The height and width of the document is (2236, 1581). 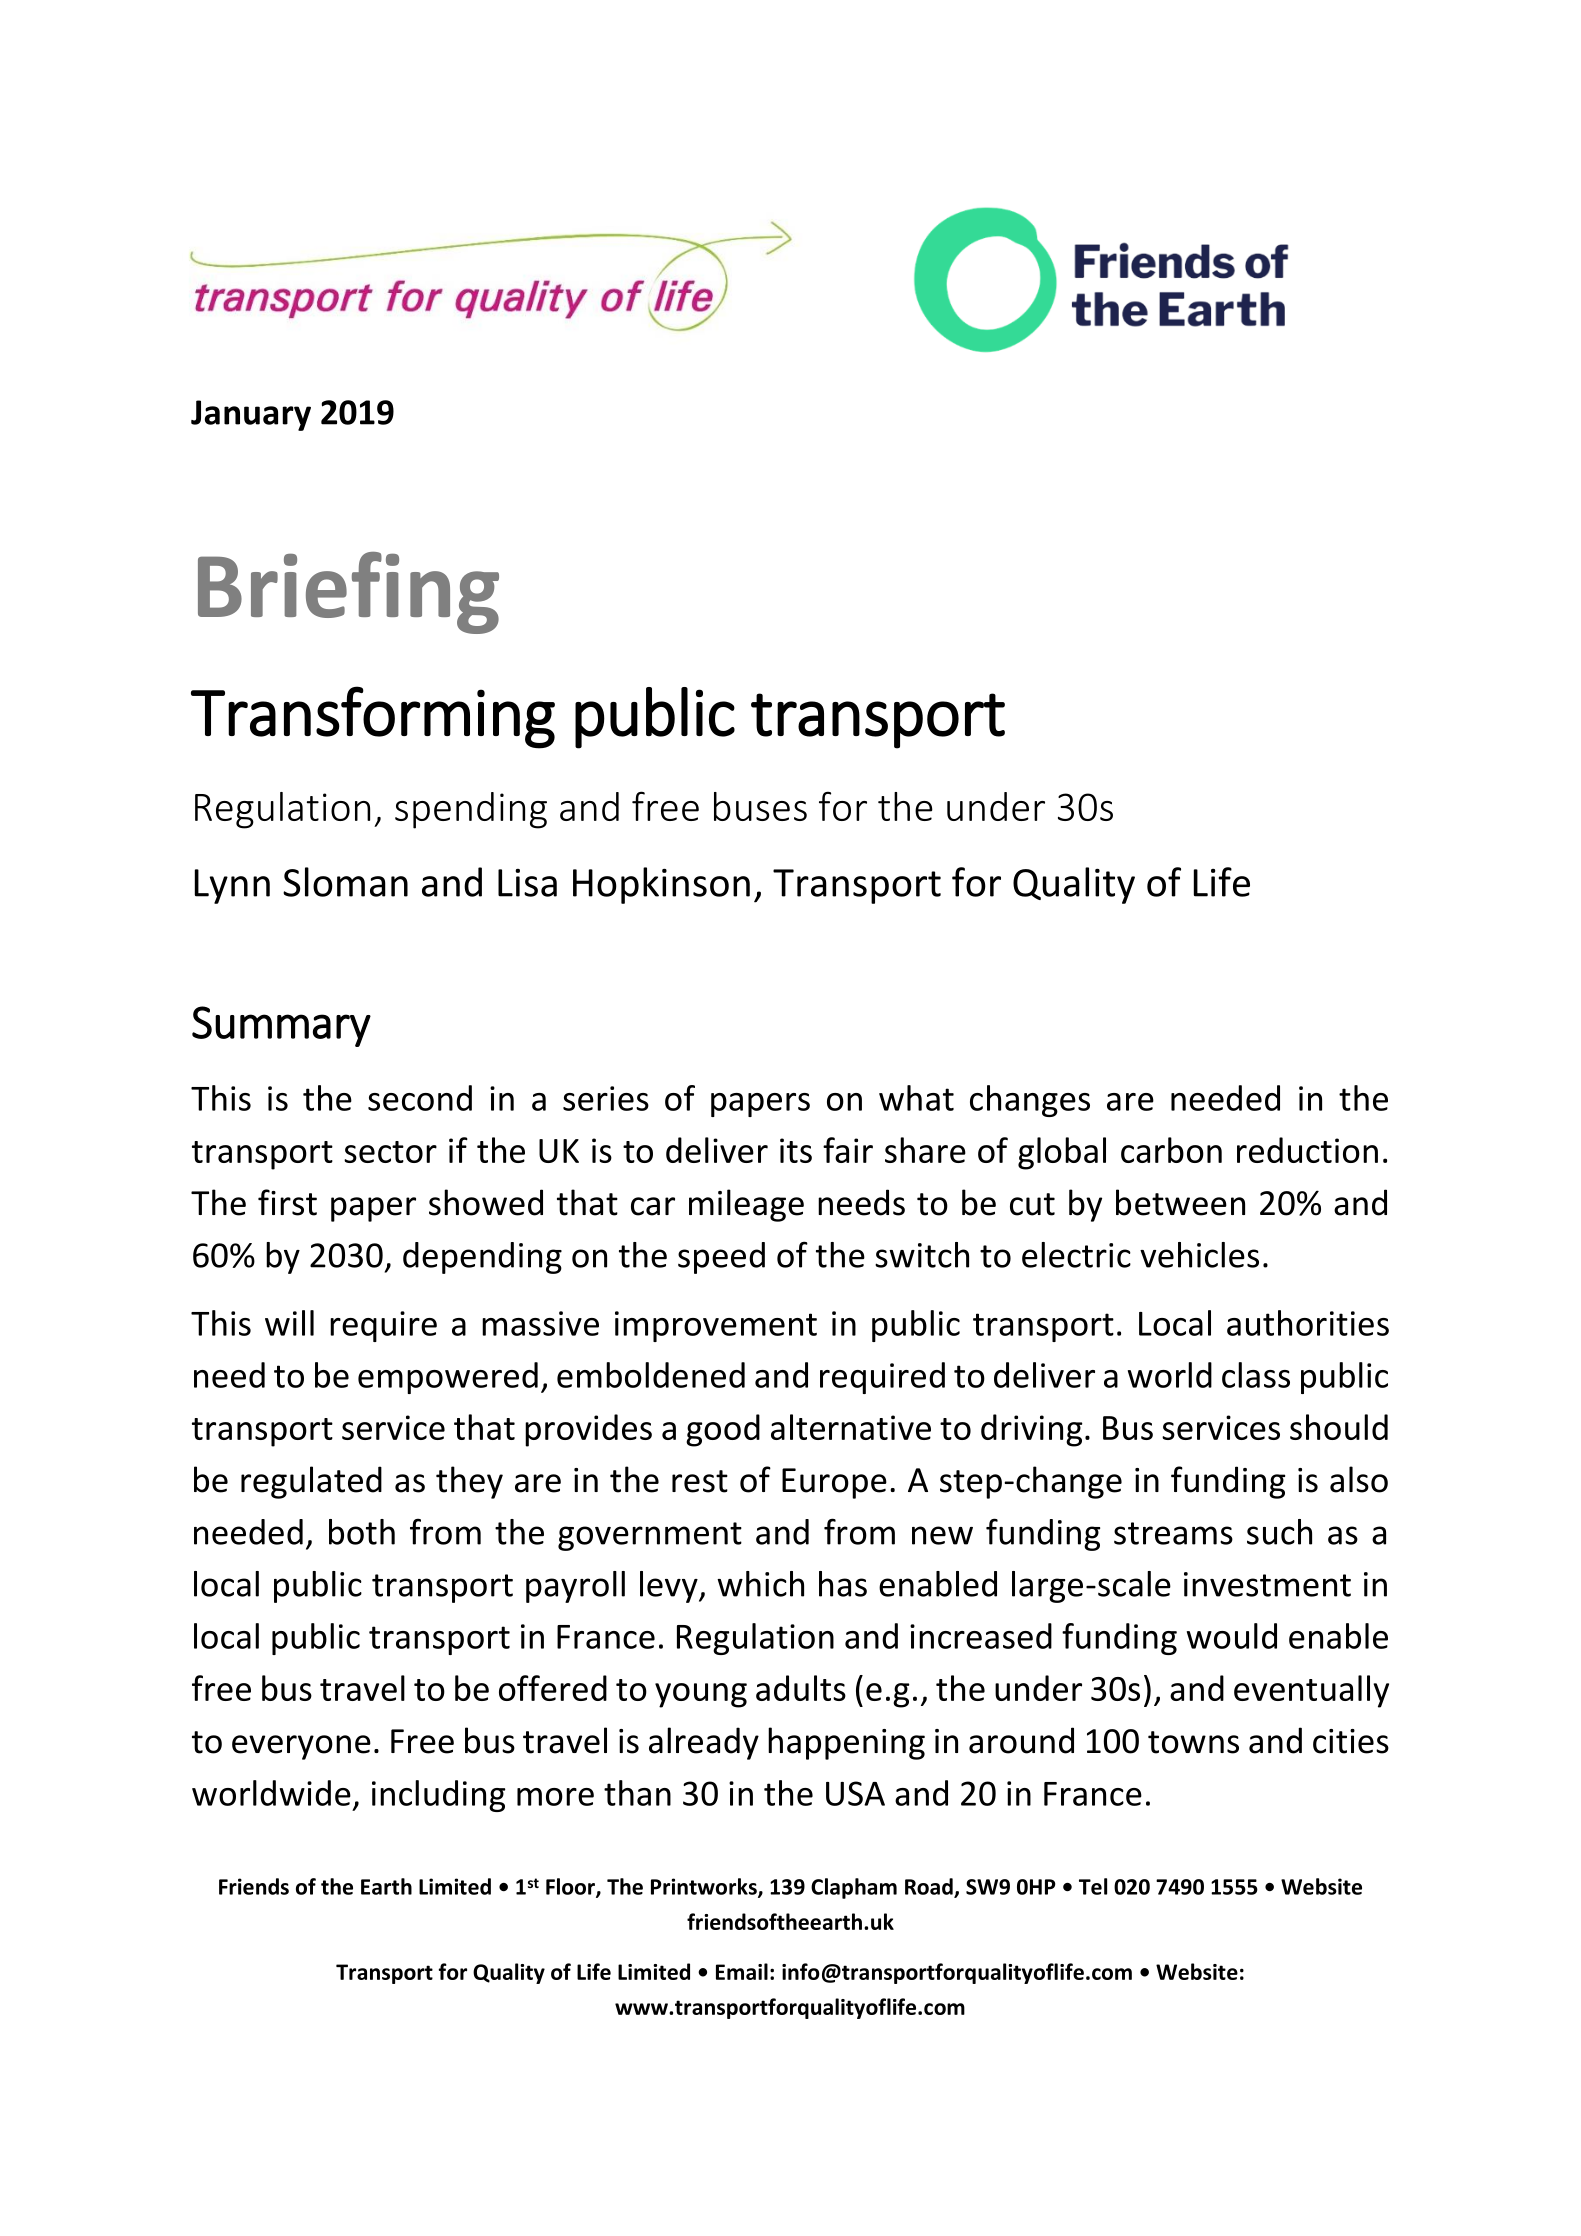 What do you see at coordinates (390, 1152) in the document?
I see `sector` at bounding box center [390, 1152].
